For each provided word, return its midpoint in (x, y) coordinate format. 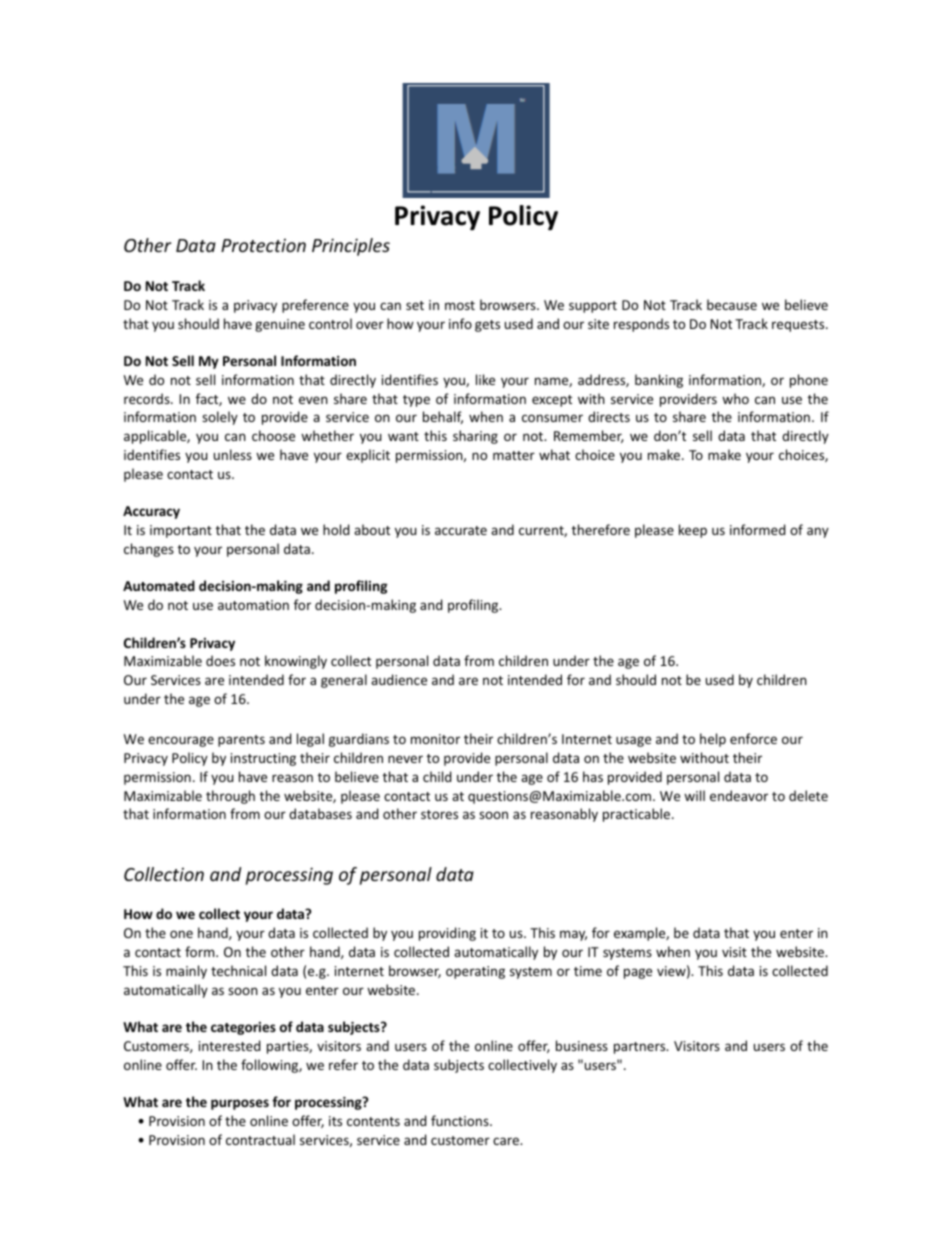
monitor (435, 739)
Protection (263, 245)
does (220, 660)
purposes (240, 1104)
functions (461, 1120)
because (732, 304)
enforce (753, 738)
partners (641, 1048)
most (460, 305)
